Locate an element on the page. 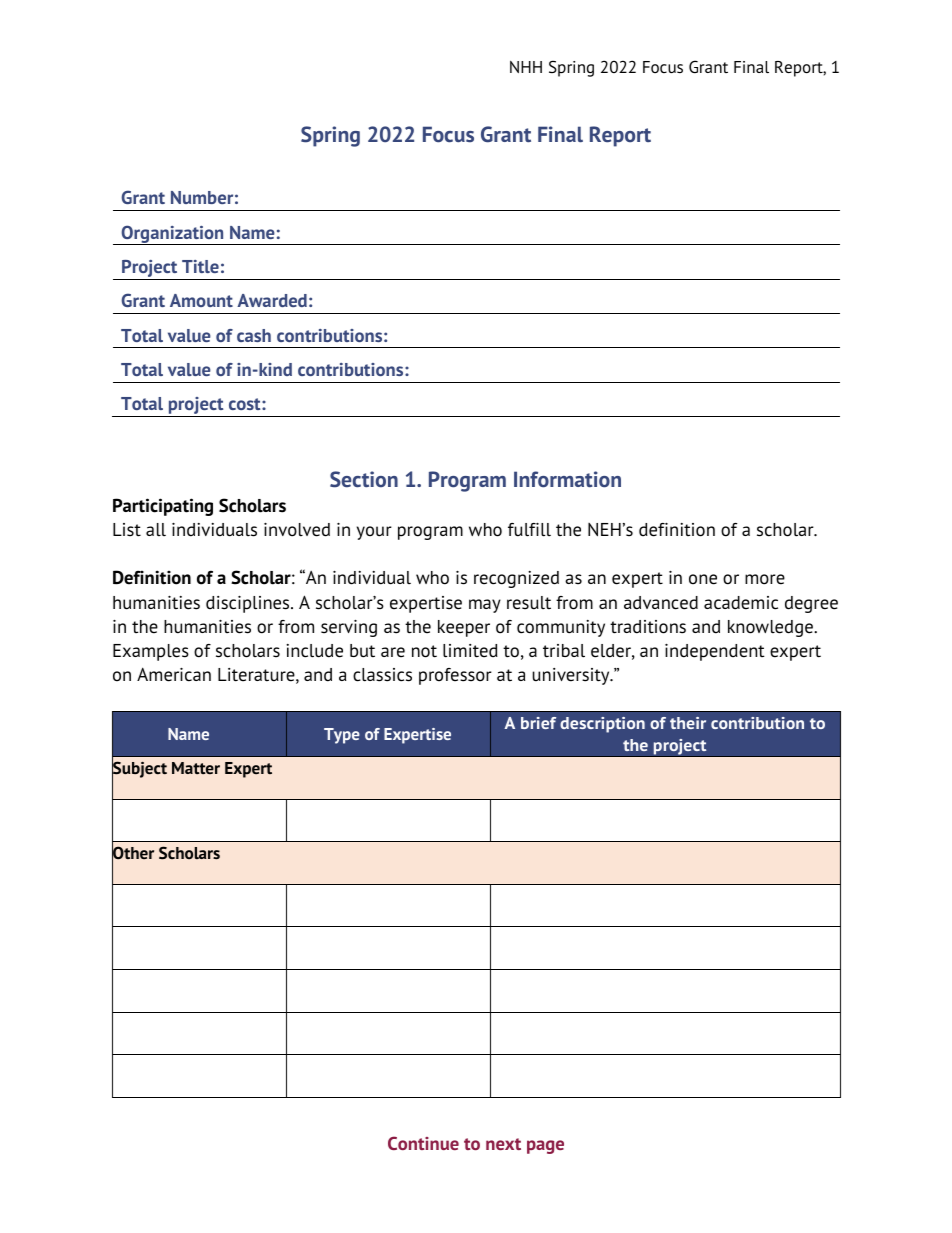 This image has width=952, height=1233. next is located at coordinates (503, 1144).
